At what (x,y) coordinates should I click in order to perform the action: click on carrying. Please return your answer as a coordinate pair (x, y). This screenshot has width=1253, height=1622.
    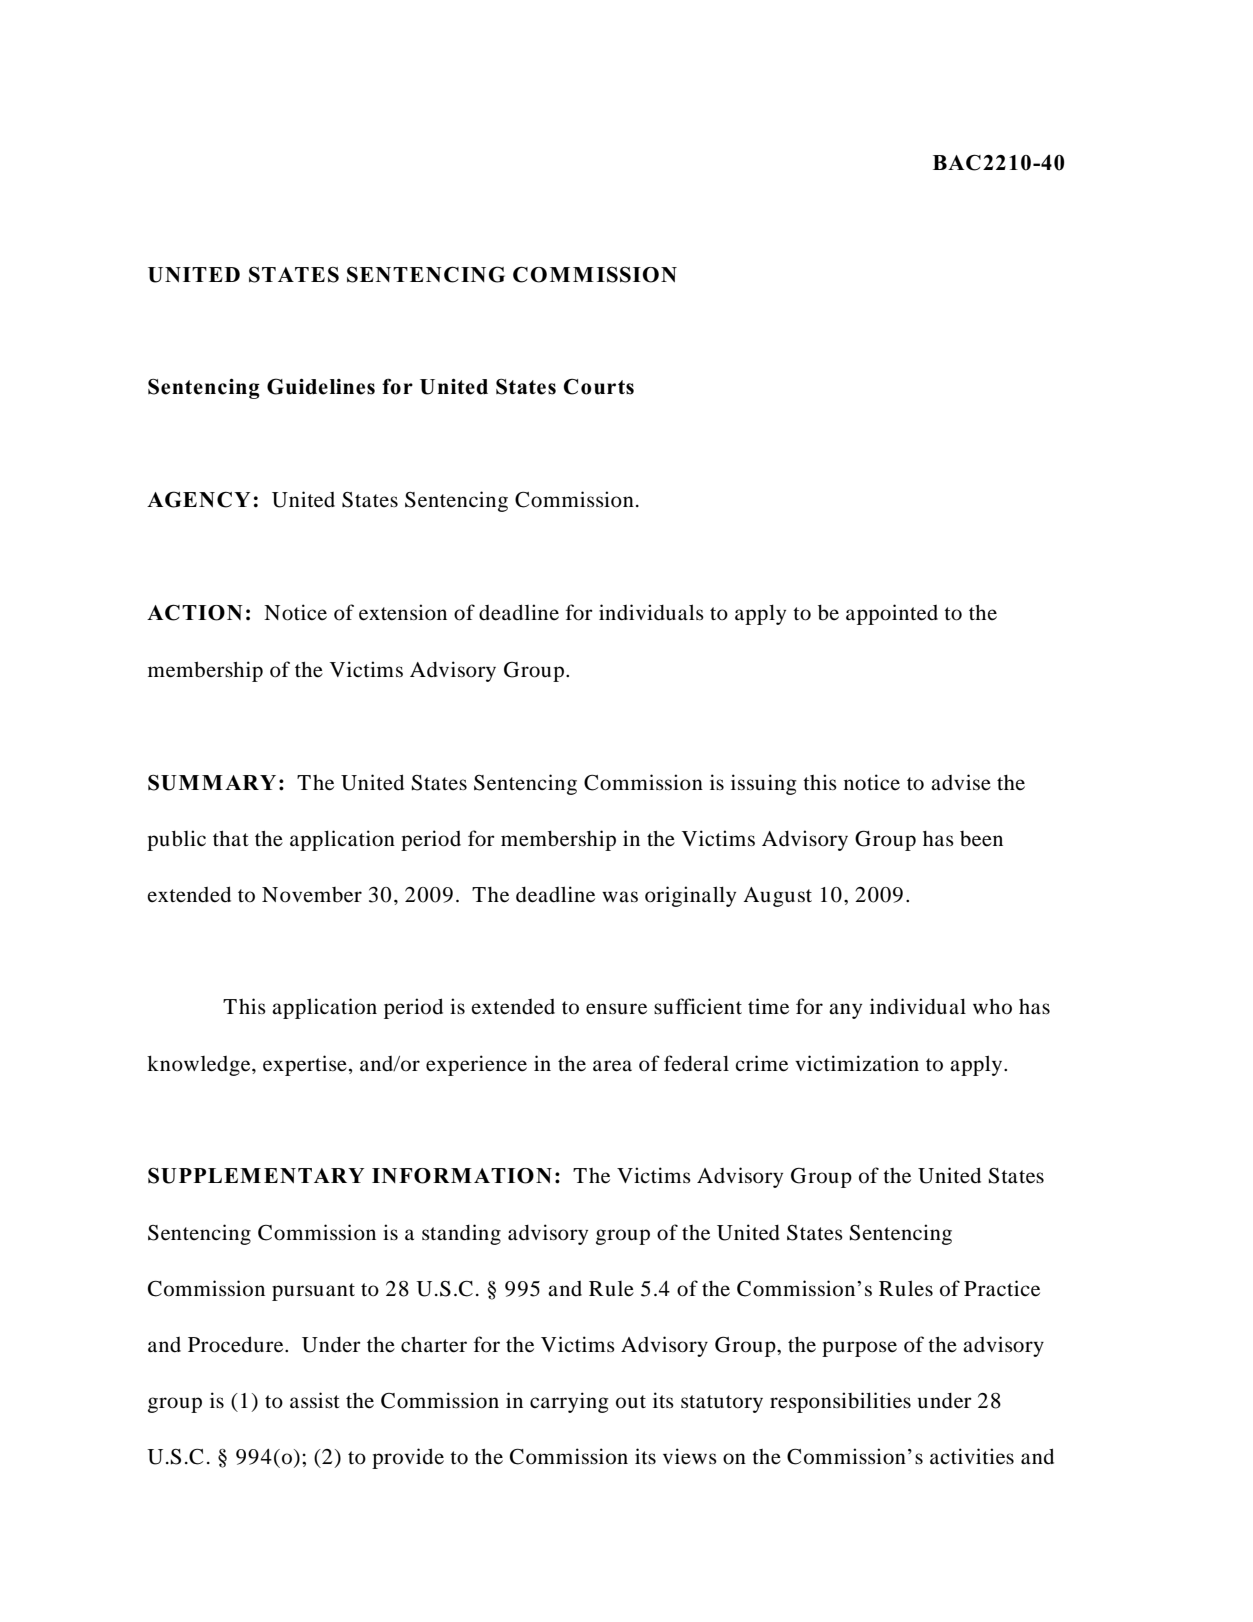
    Looking at the image, I should click on (569, 1402).
